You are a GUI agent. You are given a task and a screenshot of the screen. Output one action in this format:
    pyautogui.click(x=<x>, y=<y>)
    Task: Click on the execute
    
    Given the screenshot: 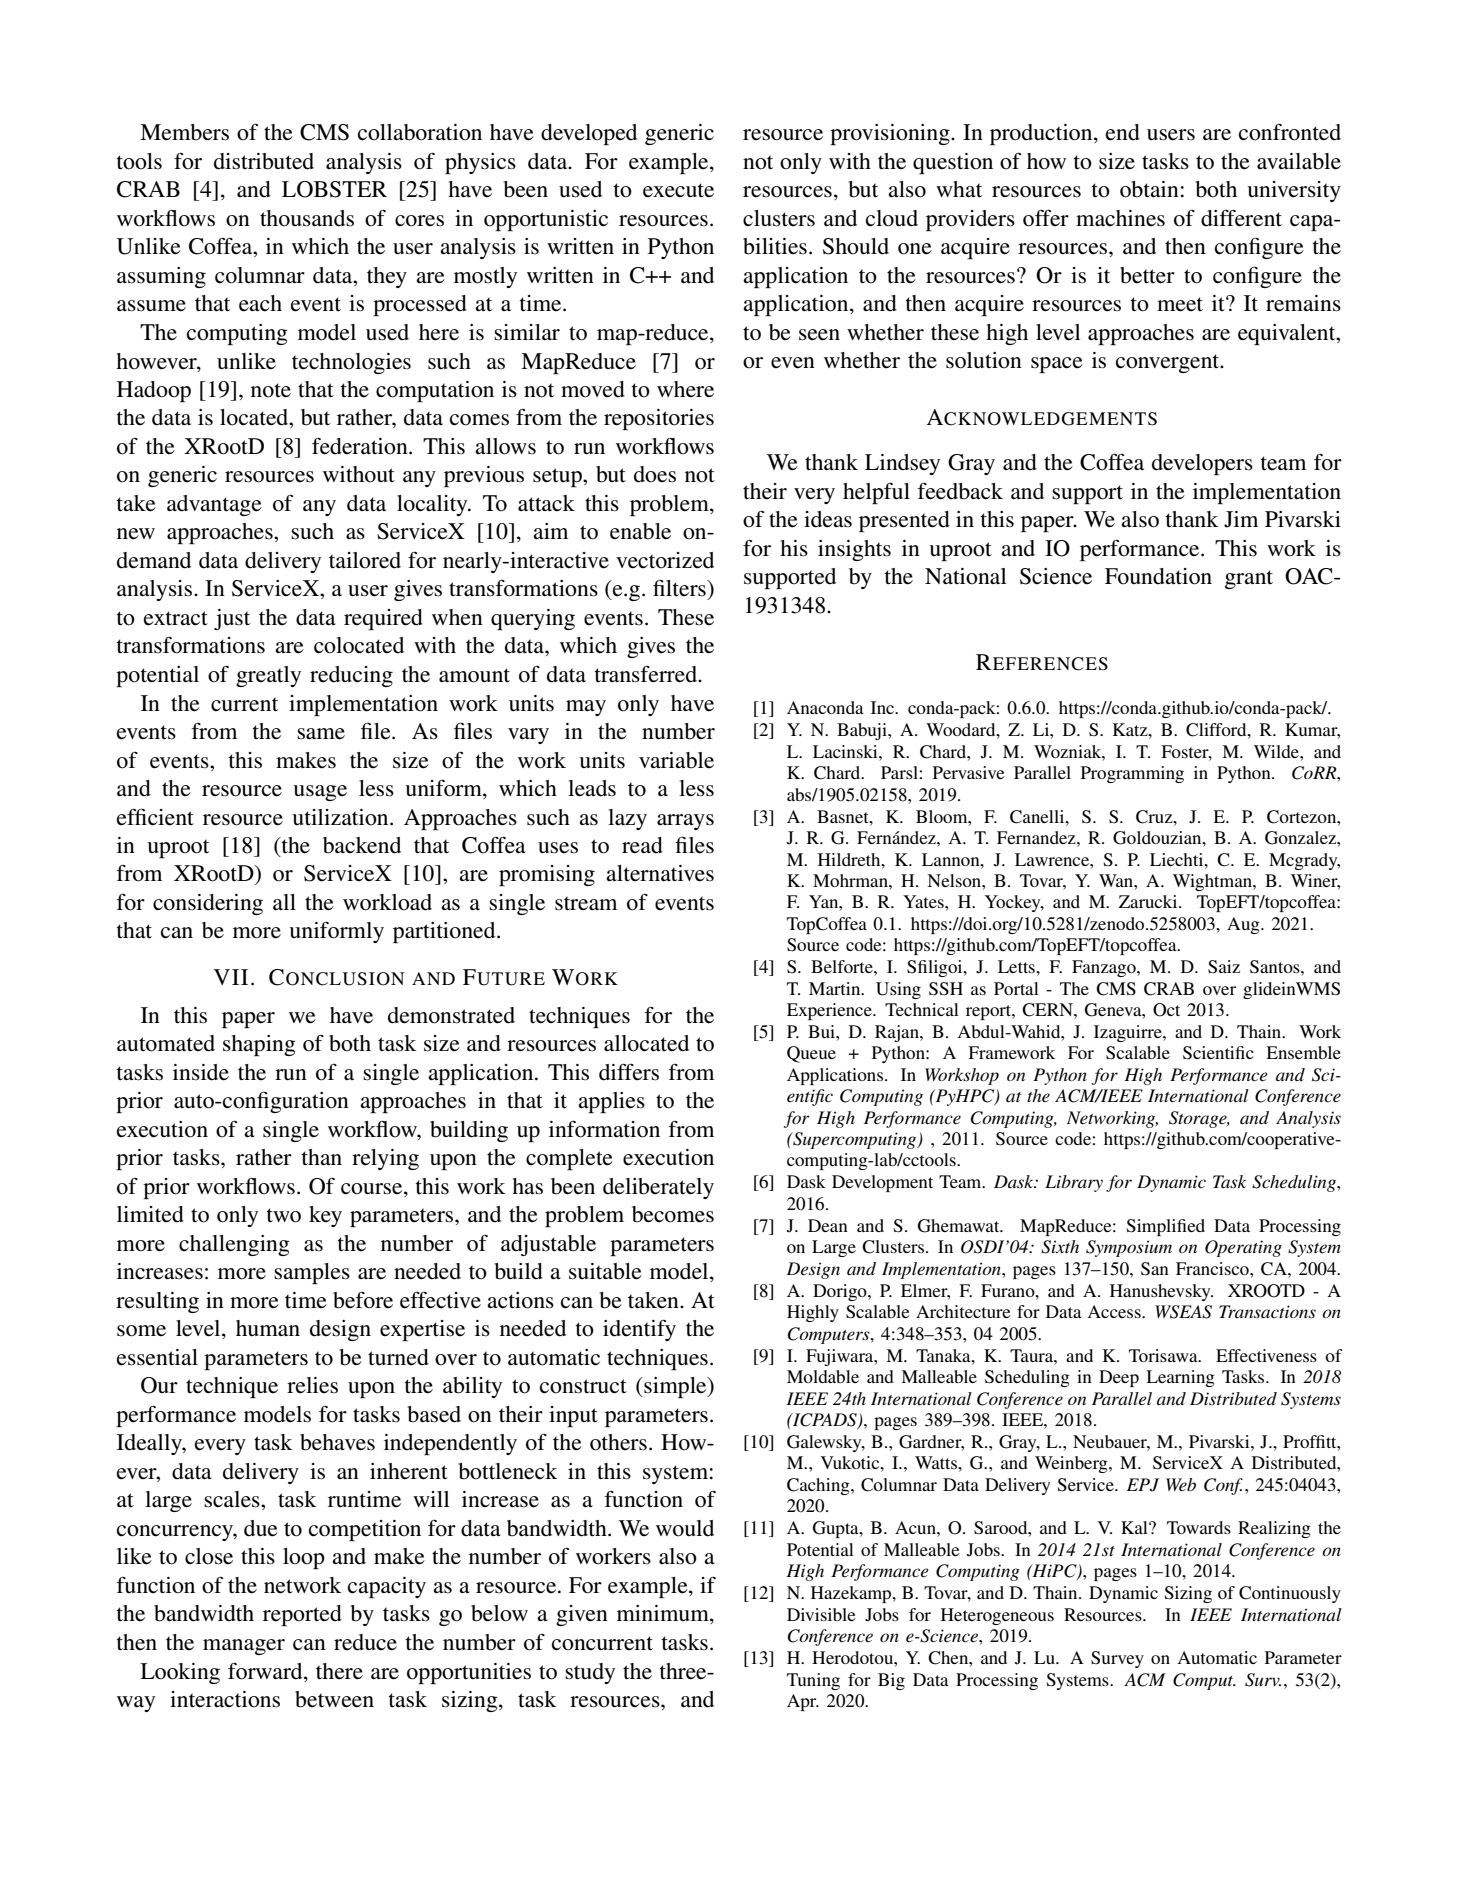 What is the action you would take?
    pyautogui.click(x=678, y=190)
